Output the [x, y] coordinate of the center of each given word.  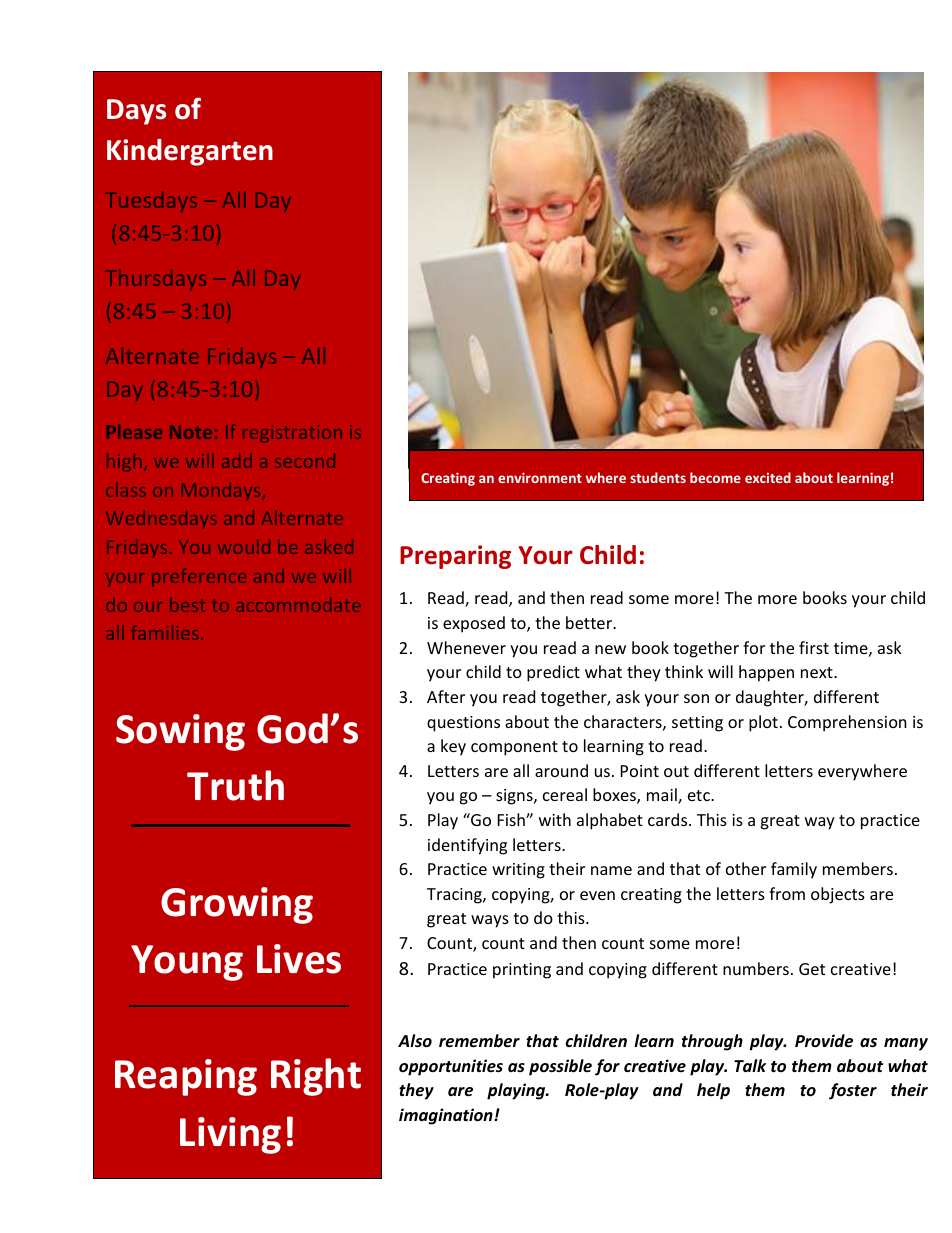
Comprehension [847, 723]
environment [540, 478]
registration [292, 434]
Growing [237, 905]
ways [490, 921]
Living [230, 1135]
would [244, 546]
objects [838, 895]
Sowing [180, 732]
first [814, 647]
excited [768, 477]
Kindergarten [190, 152]
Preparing [455, 557]
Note [191, 432]
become [715, 477]
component [514, 748]
